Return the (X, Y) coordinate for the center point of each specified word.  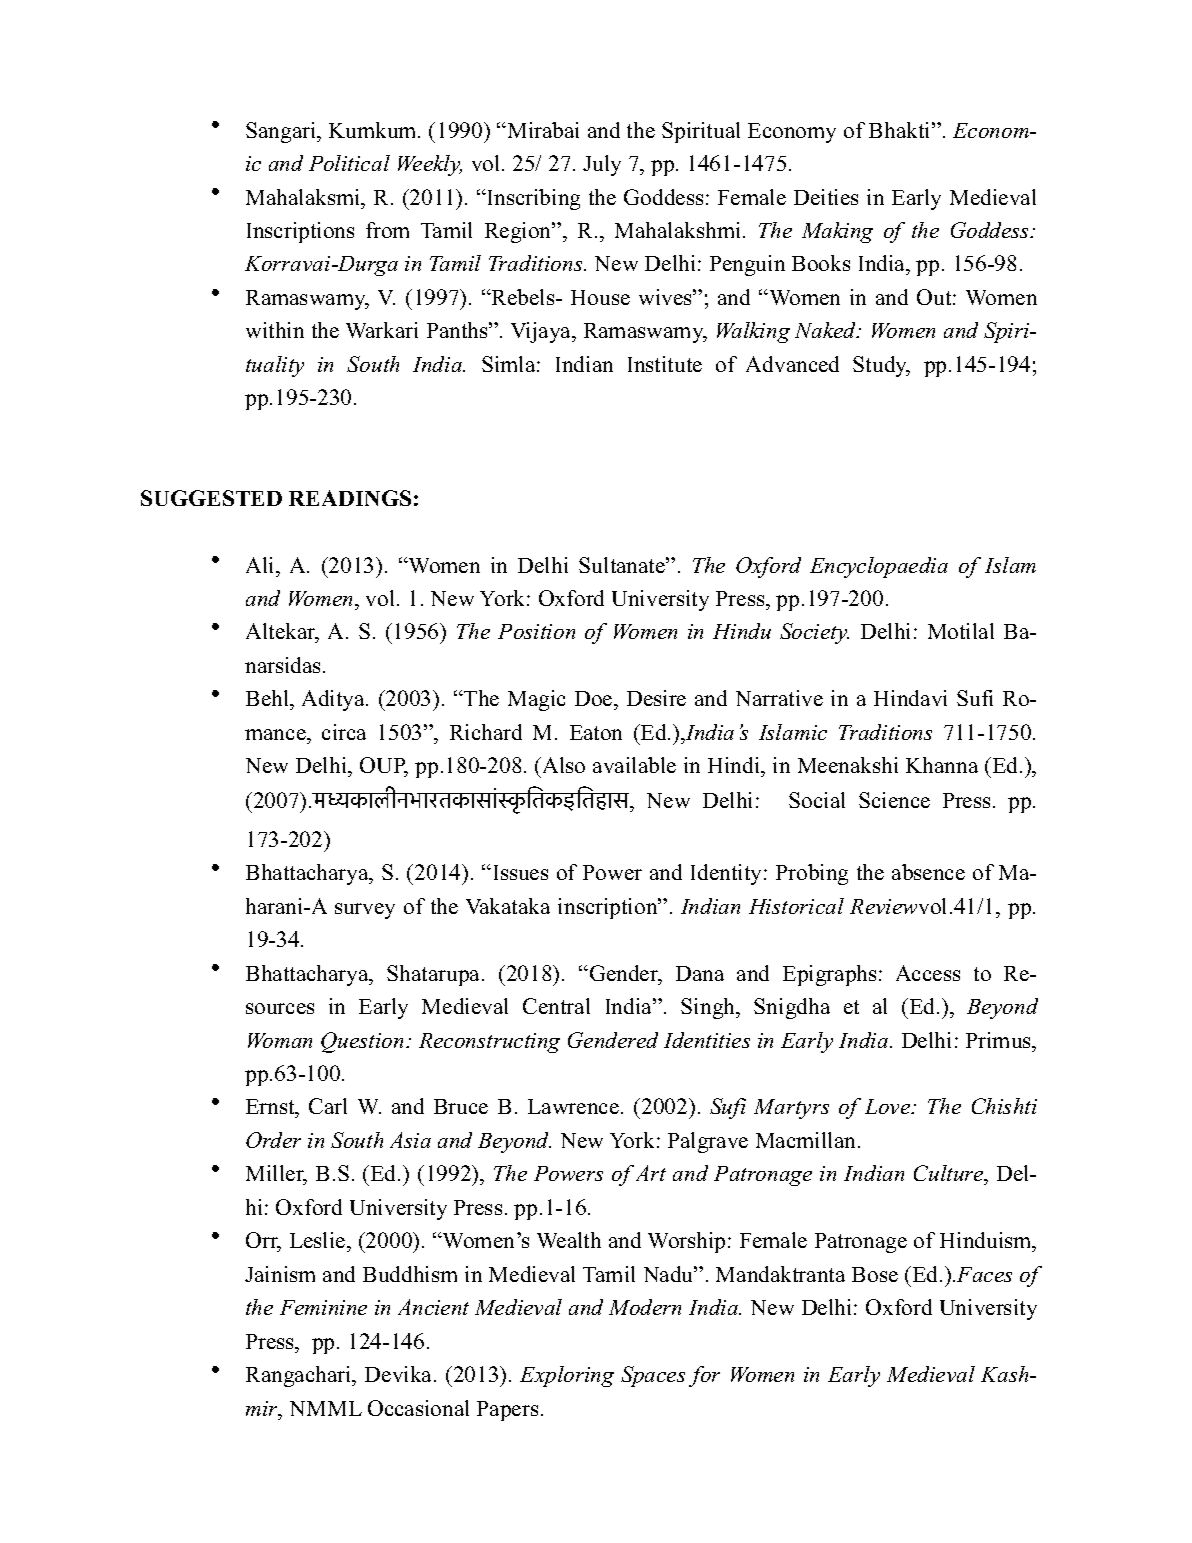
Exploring (567, 1376)
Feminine (323, 1307)
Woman (280, 1040)
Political (349, 163)
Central (556, 1006)
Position (536, 631)
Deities (826, 197)
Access (928, 973)
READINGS (350, 498)
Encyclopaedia (879, 567)
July (602, 165)
